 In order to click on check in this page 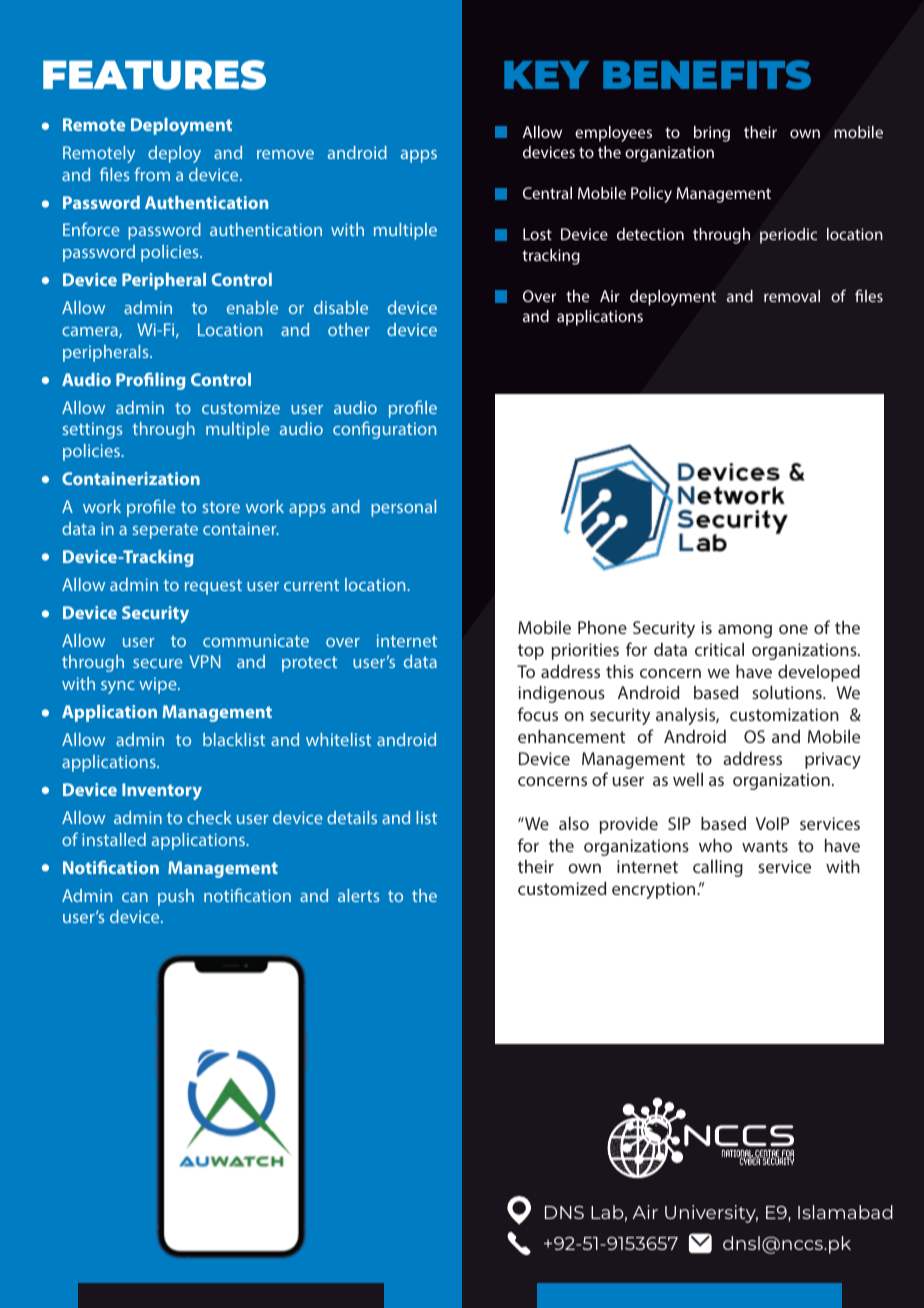, I will do `click(209, 817)`.
